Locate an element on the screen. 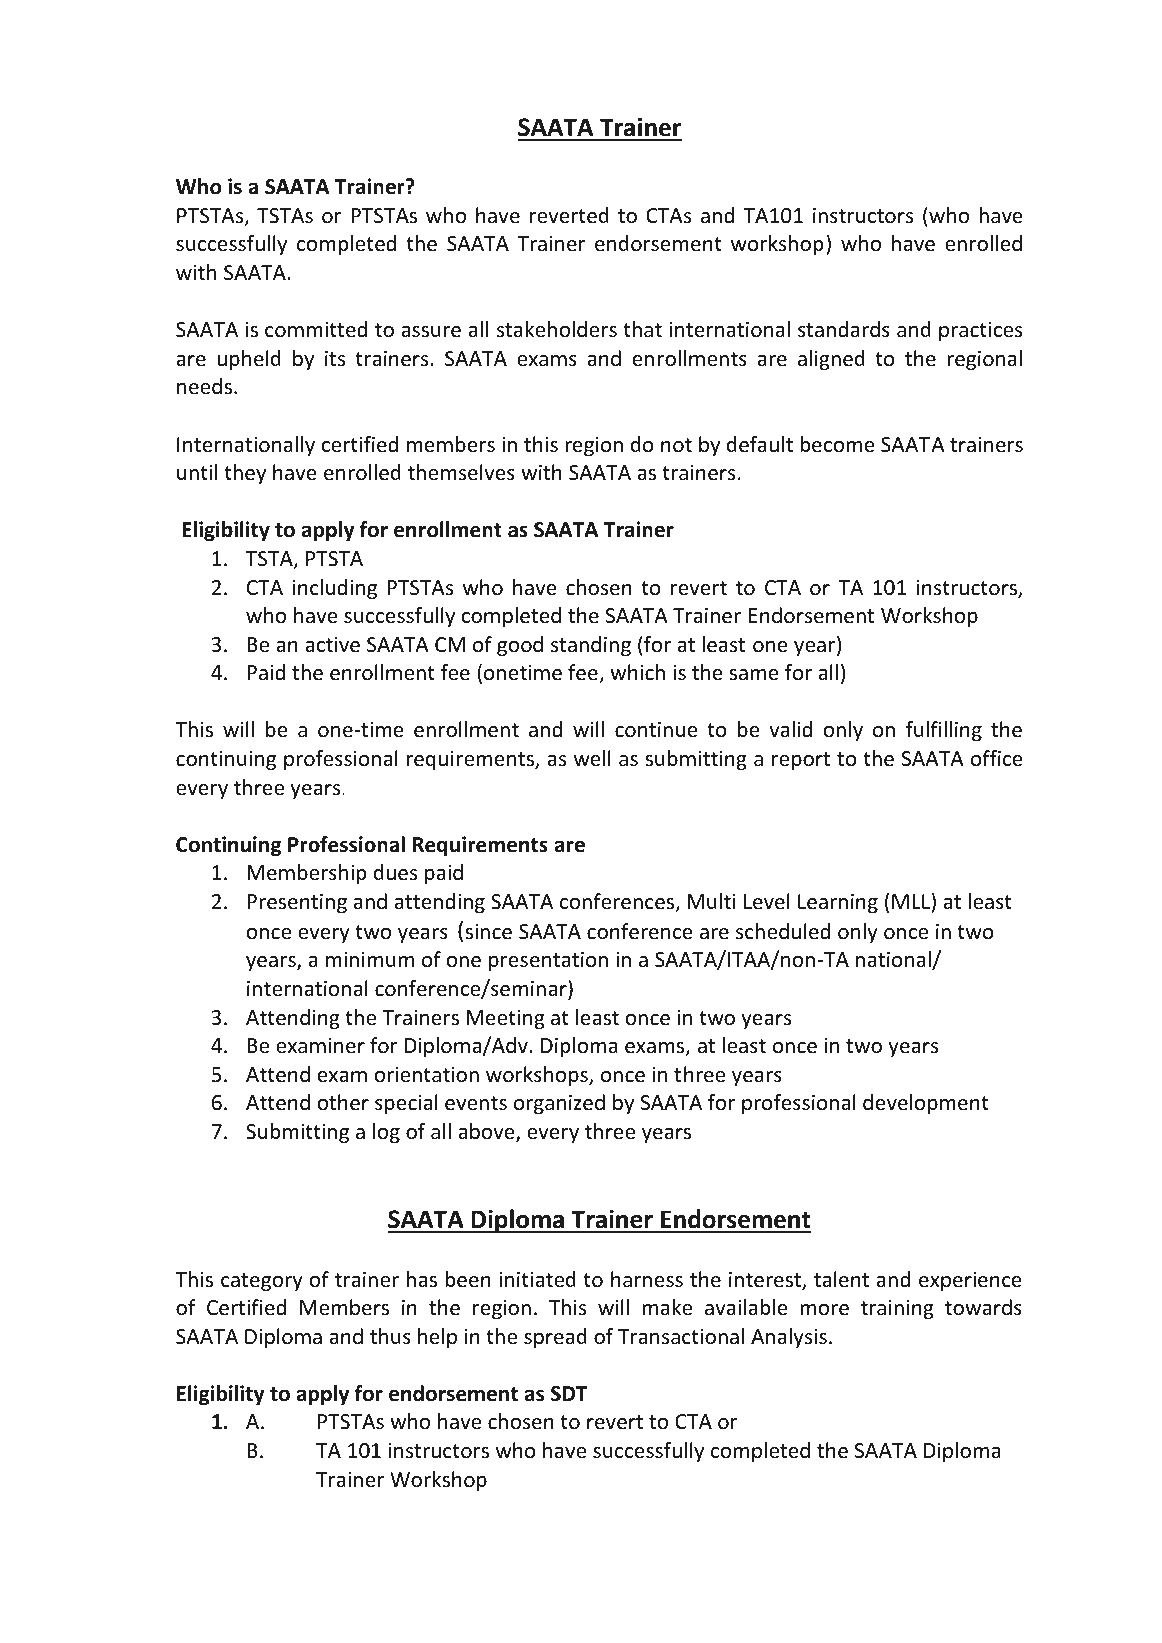 The image size is (1162, 1643). same is located at coordinates (754, 674).
